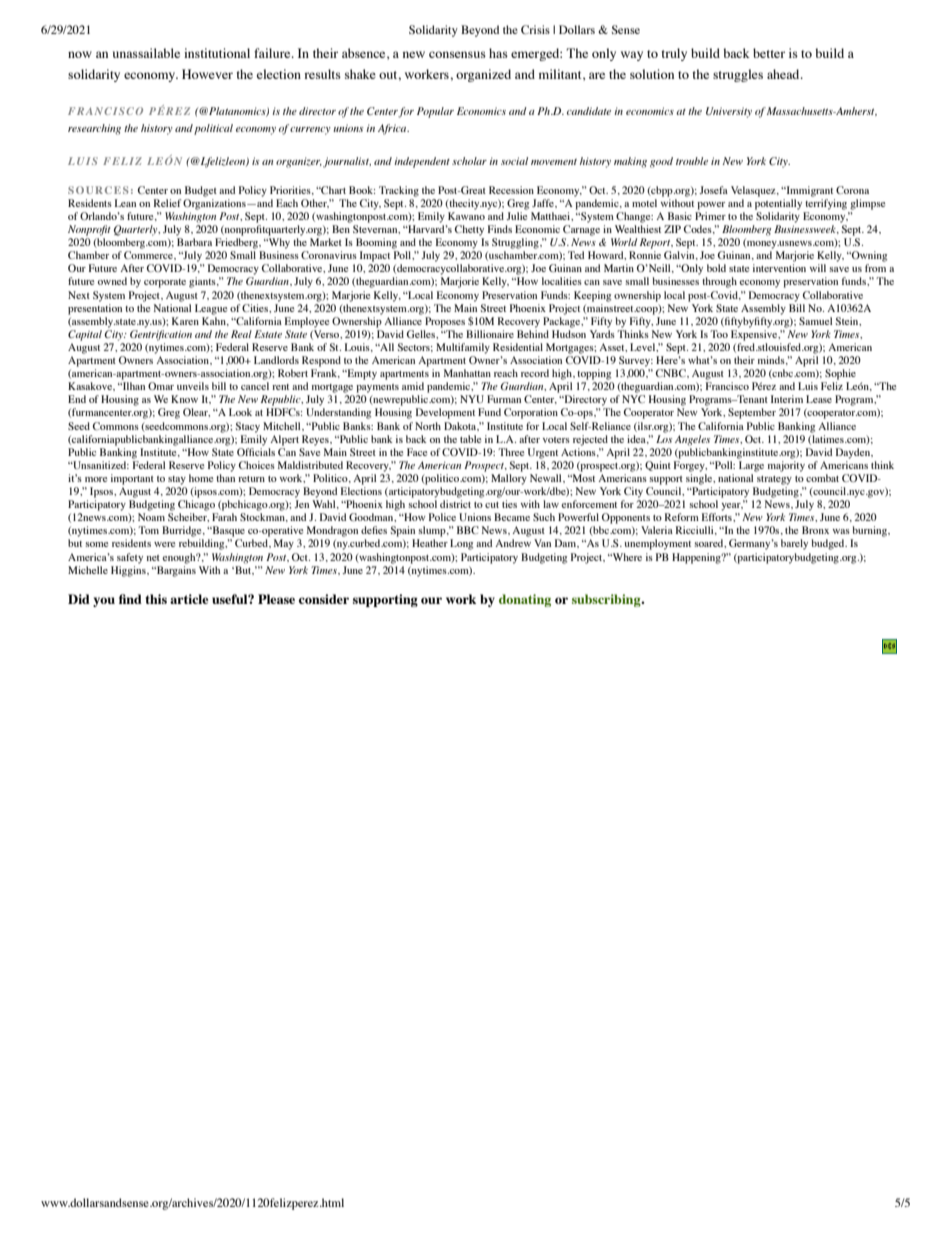 Image resolution: width=952 pixels, height=1233 pixels. I want to click on unassailable, so click(146, 53).
